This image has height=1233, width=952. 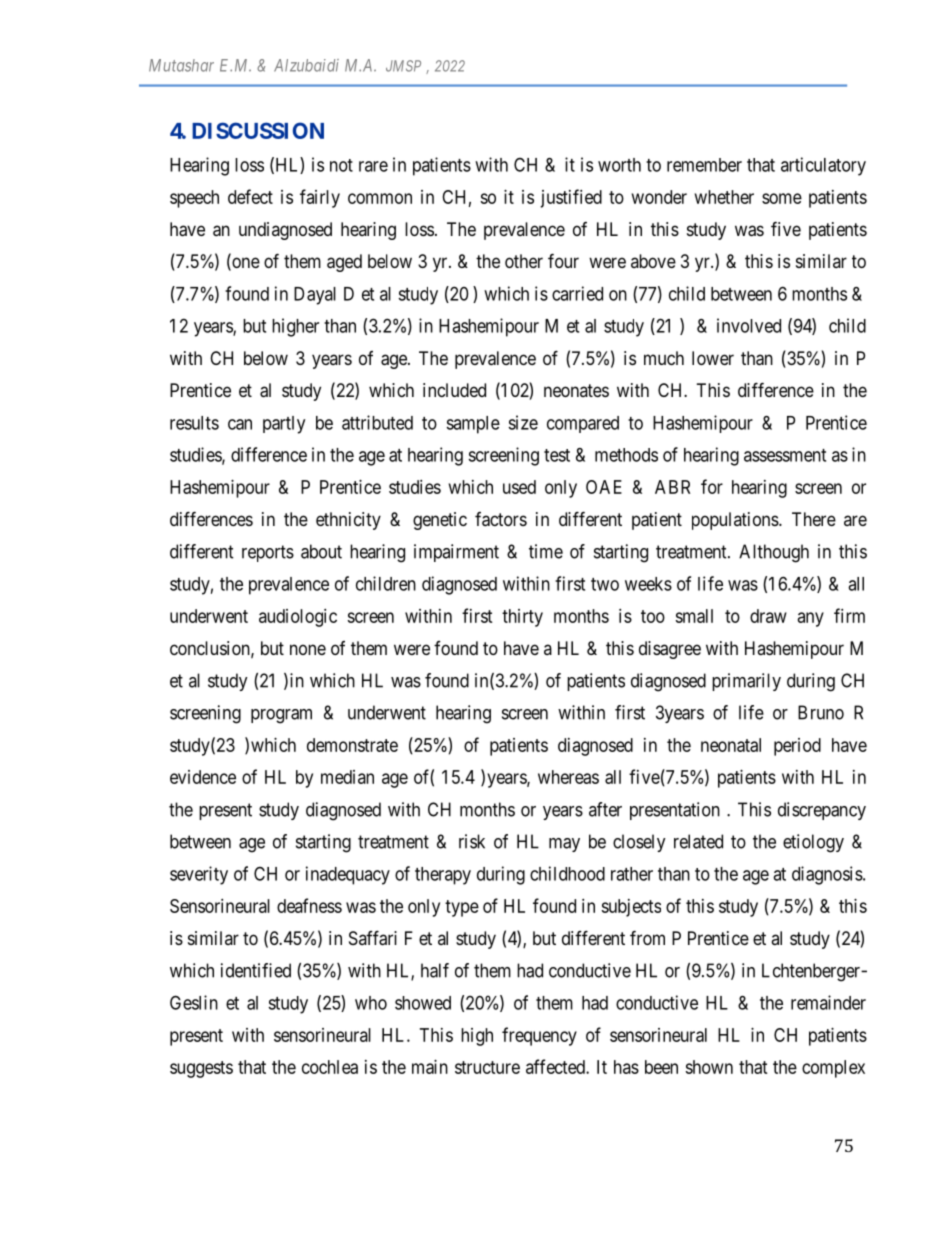 I want to click on DISCUSSION, so click(x=258, y=130).
